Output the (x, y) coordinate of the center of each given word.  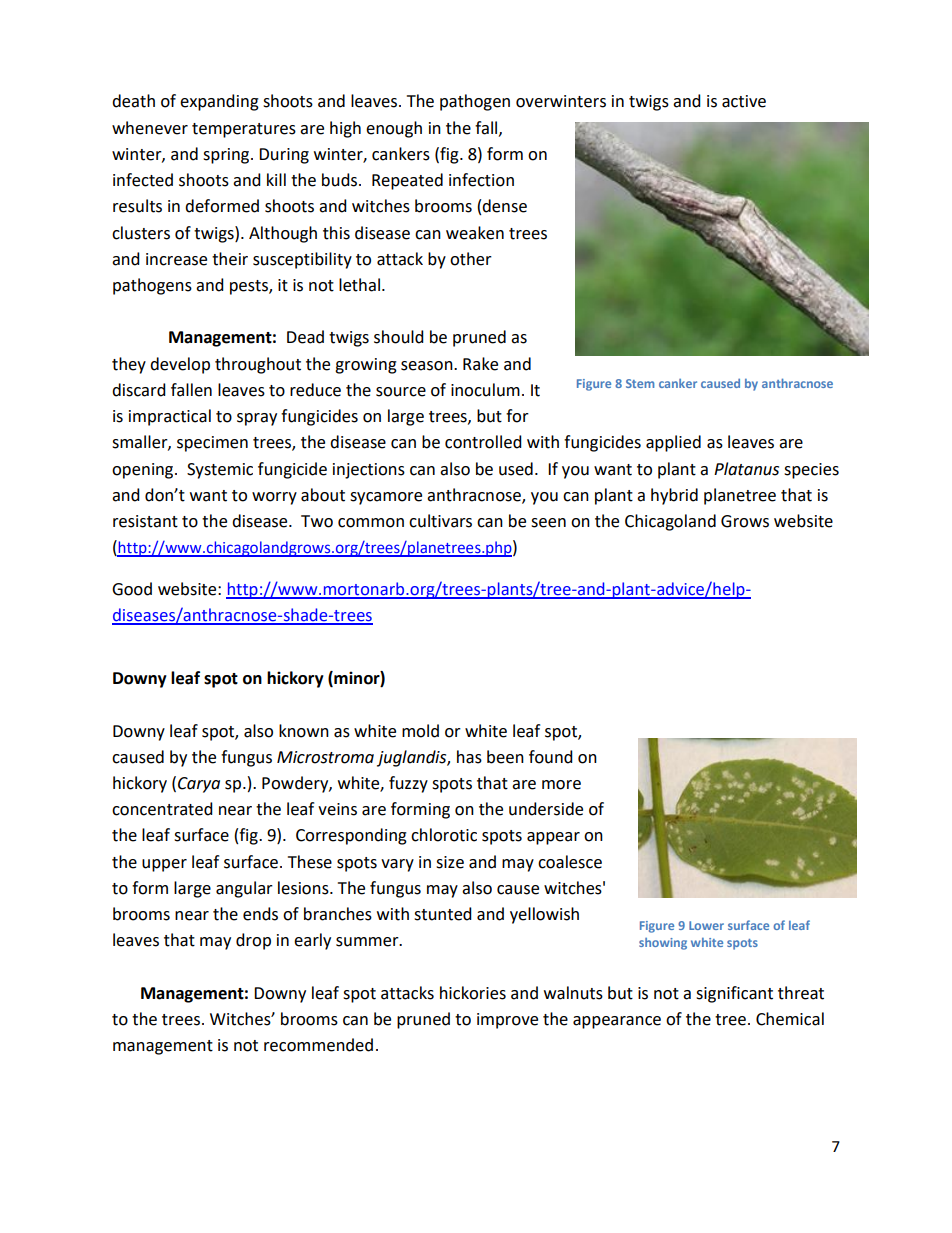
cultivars (440, 521)
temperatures (244, 130)
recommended (318, 1045)
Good (132, 589)
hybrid (674, 496)
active (744, 101)
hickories (473, 993)
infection (481, 180)
